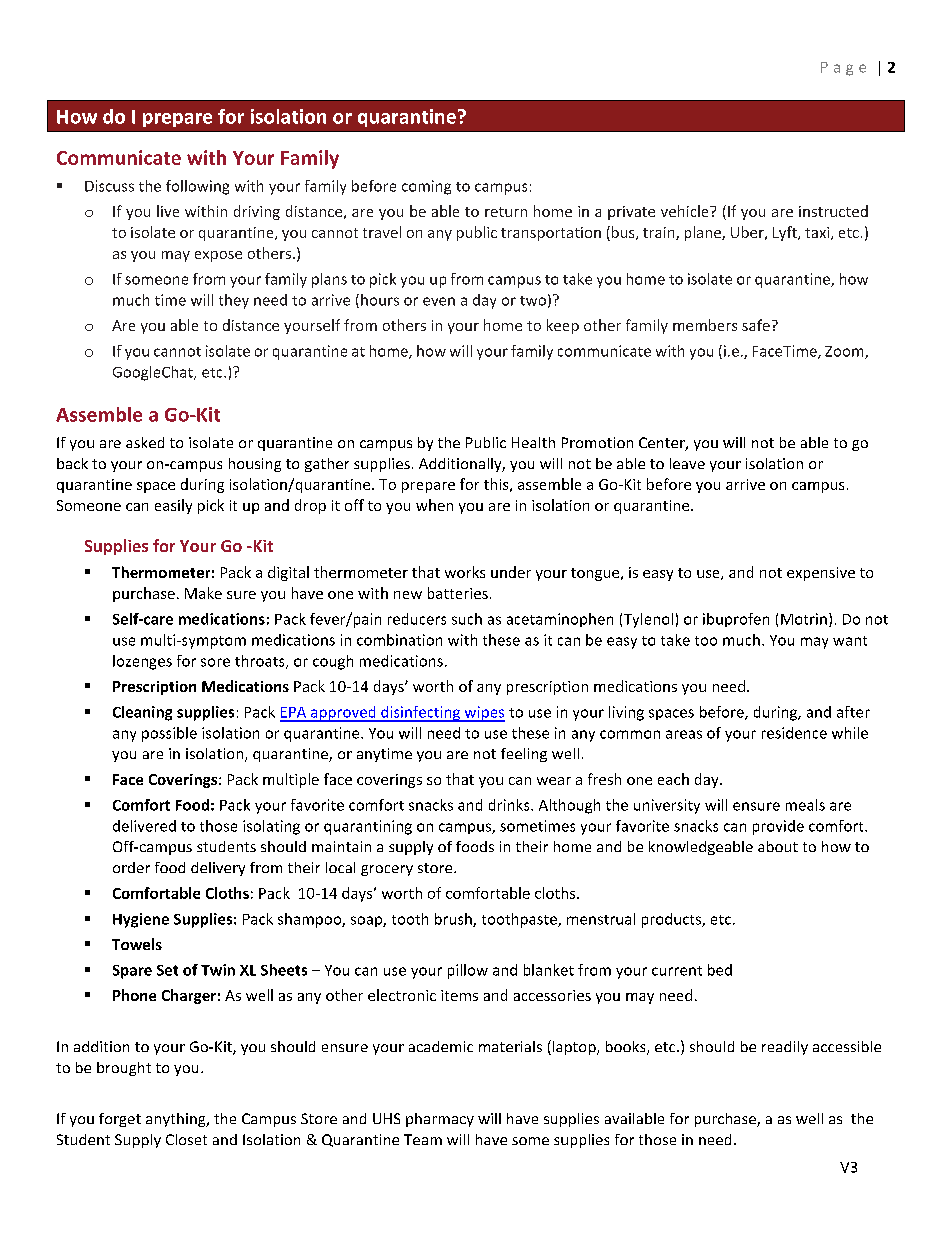 This page has width=952, height=1233. Describe the element at coordinates (169, 734) in the page. I see `possible` at that location.
